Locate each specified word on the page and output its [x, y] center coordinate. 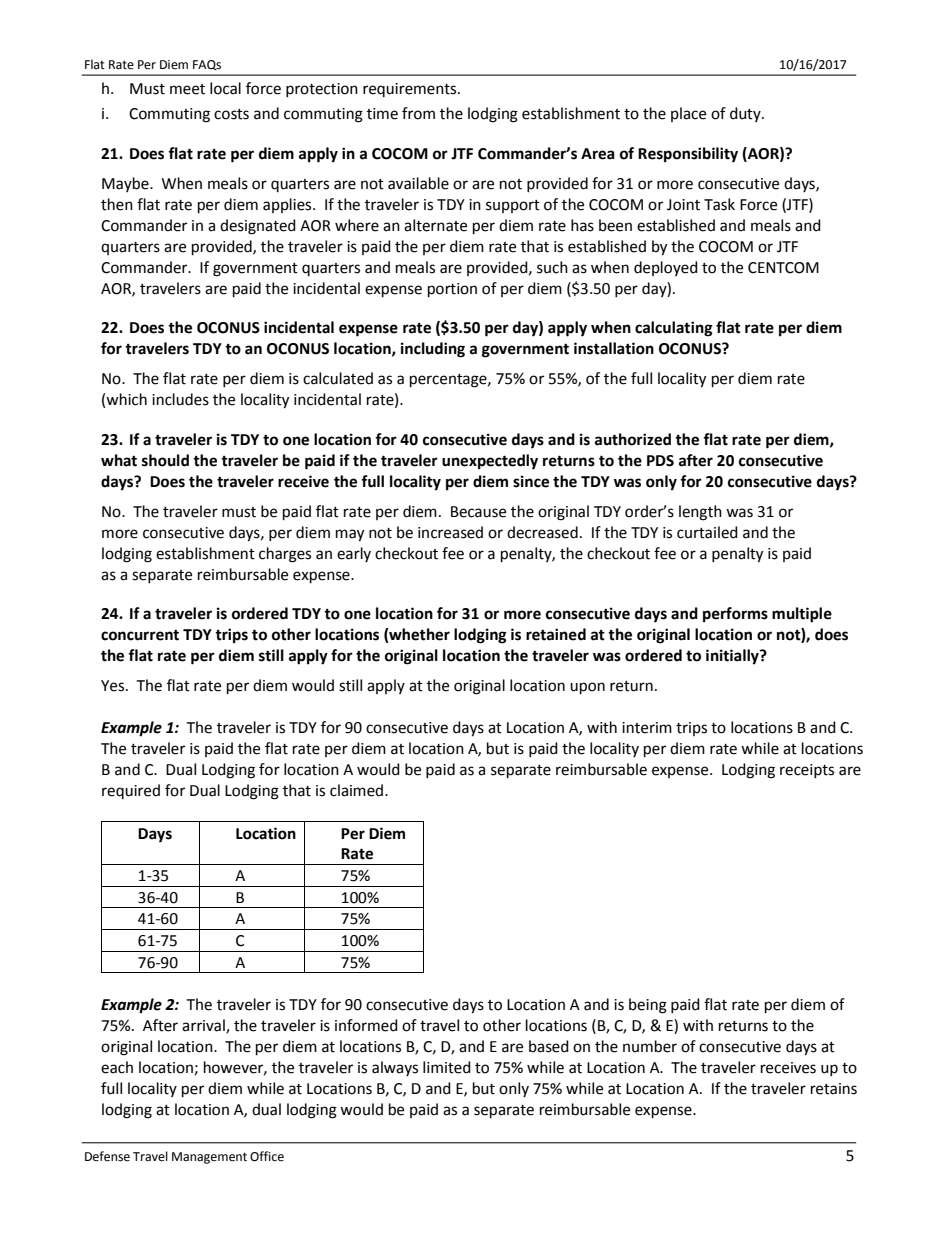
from [418, 113]
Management [209, 1158]
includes [180, 399]
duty [746, 114]
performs [735, 615]
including [433, 350]
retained [556, 634]
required [131, 791]
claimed [358, 790]
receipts [807, 771]
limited [447, 1067]
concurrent [140, 635]
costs [231, 114]
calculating [674, 329]
